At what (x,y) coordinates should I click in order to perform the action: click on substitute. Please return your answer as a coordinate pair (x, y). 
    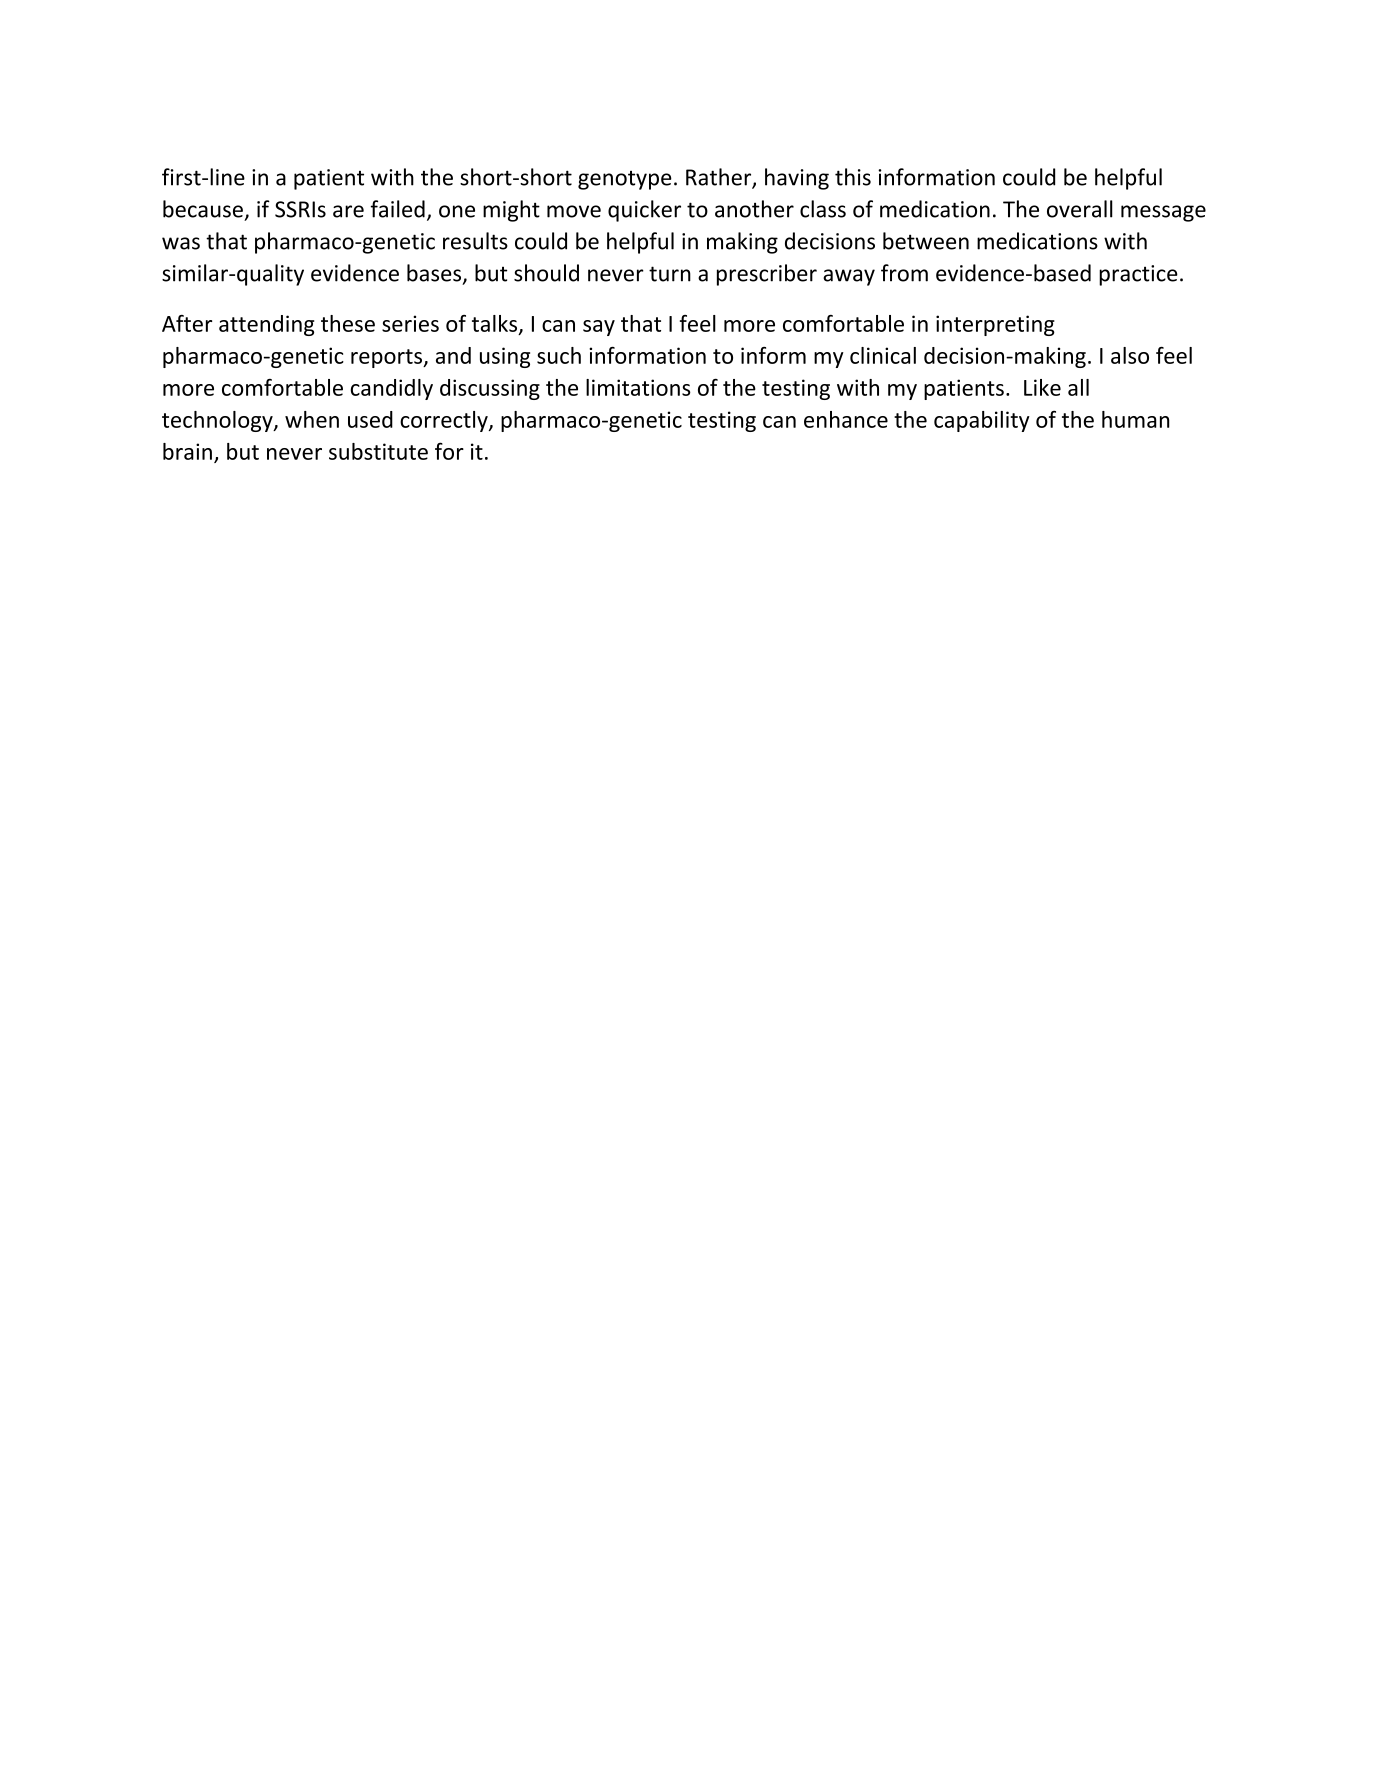
    Looking at the image, I should click on (378, 451).
